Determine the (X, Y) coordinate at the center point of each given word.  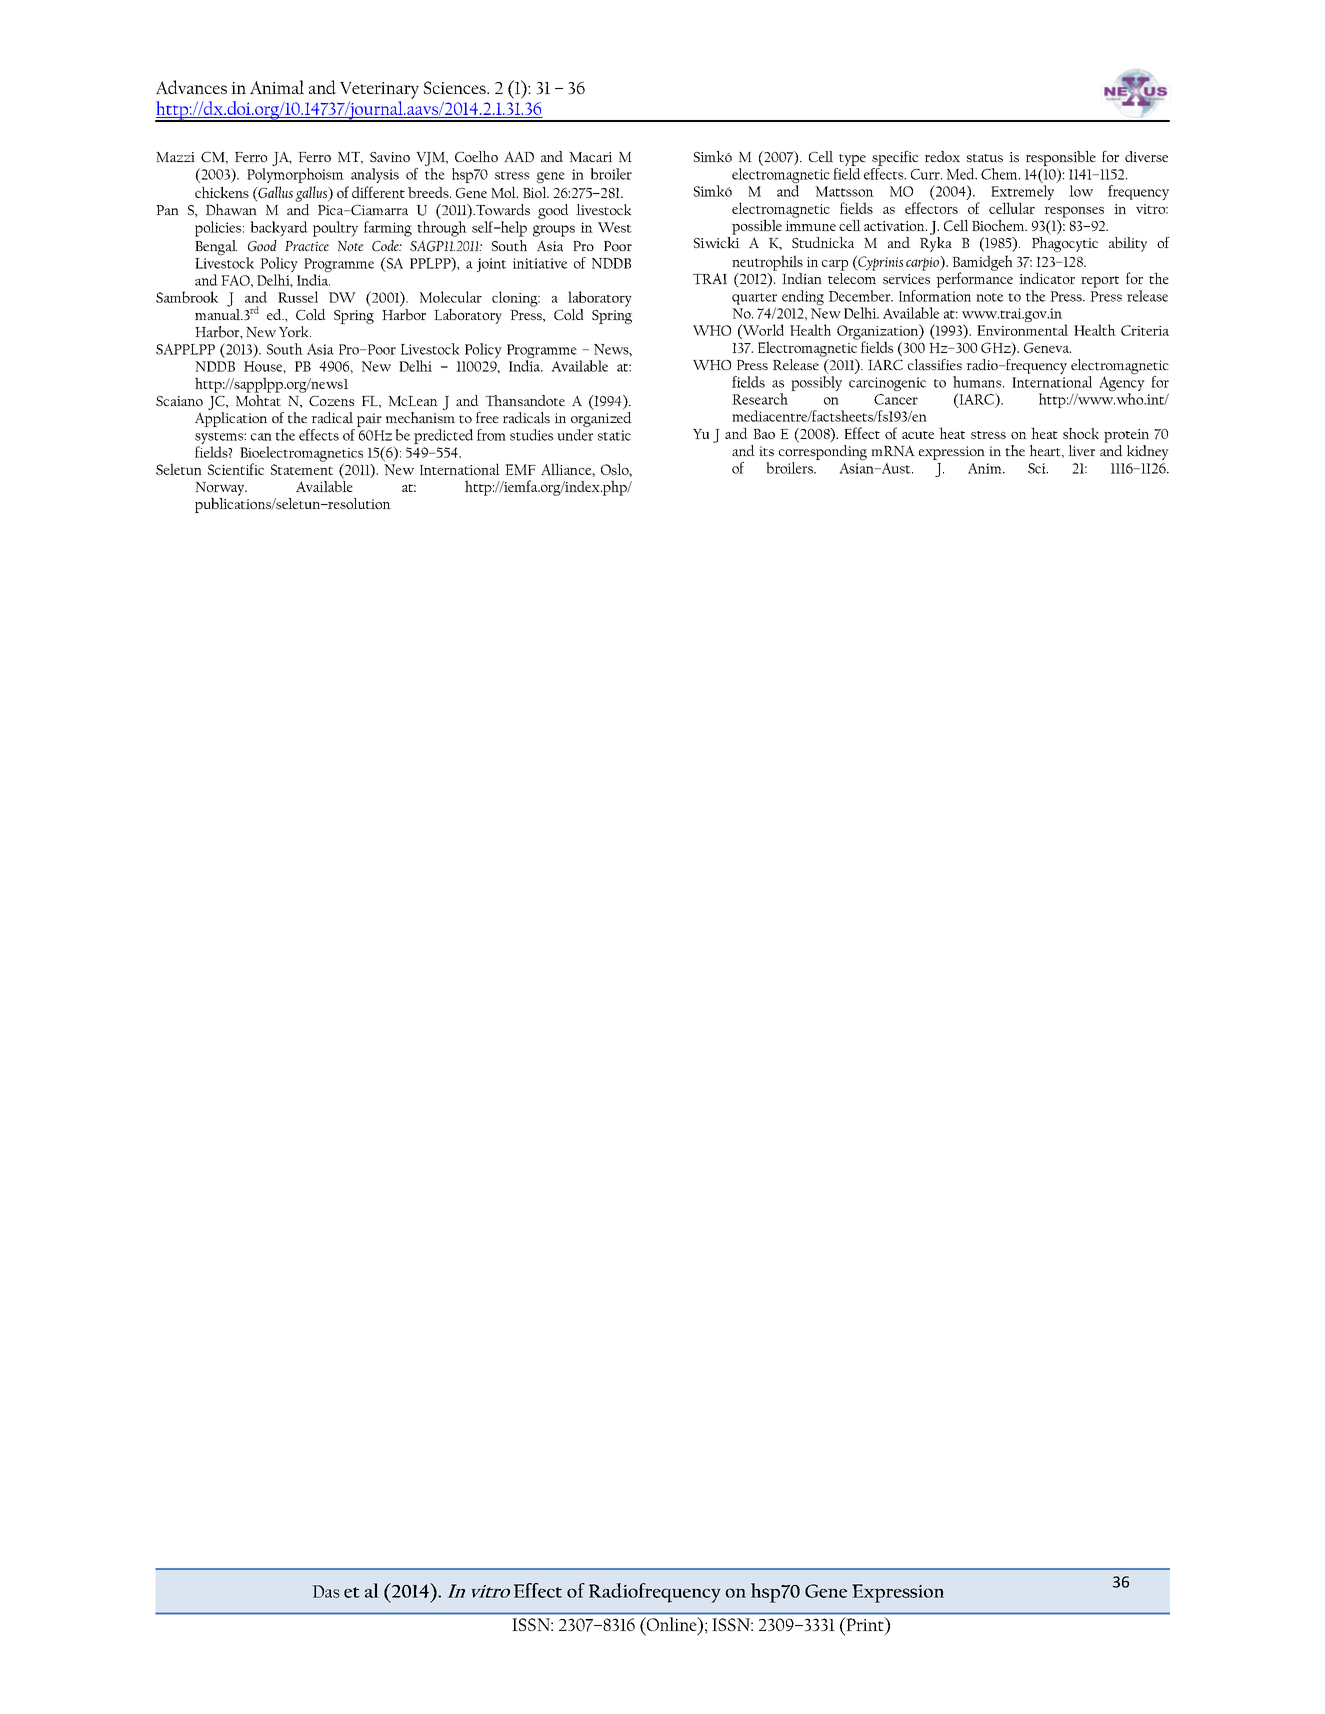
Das (326, 1591)
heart (1046, 451)
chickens (222, 192)
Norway (221, 489)
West (615, 227)
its (766, 451)
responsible (1061, 158)
